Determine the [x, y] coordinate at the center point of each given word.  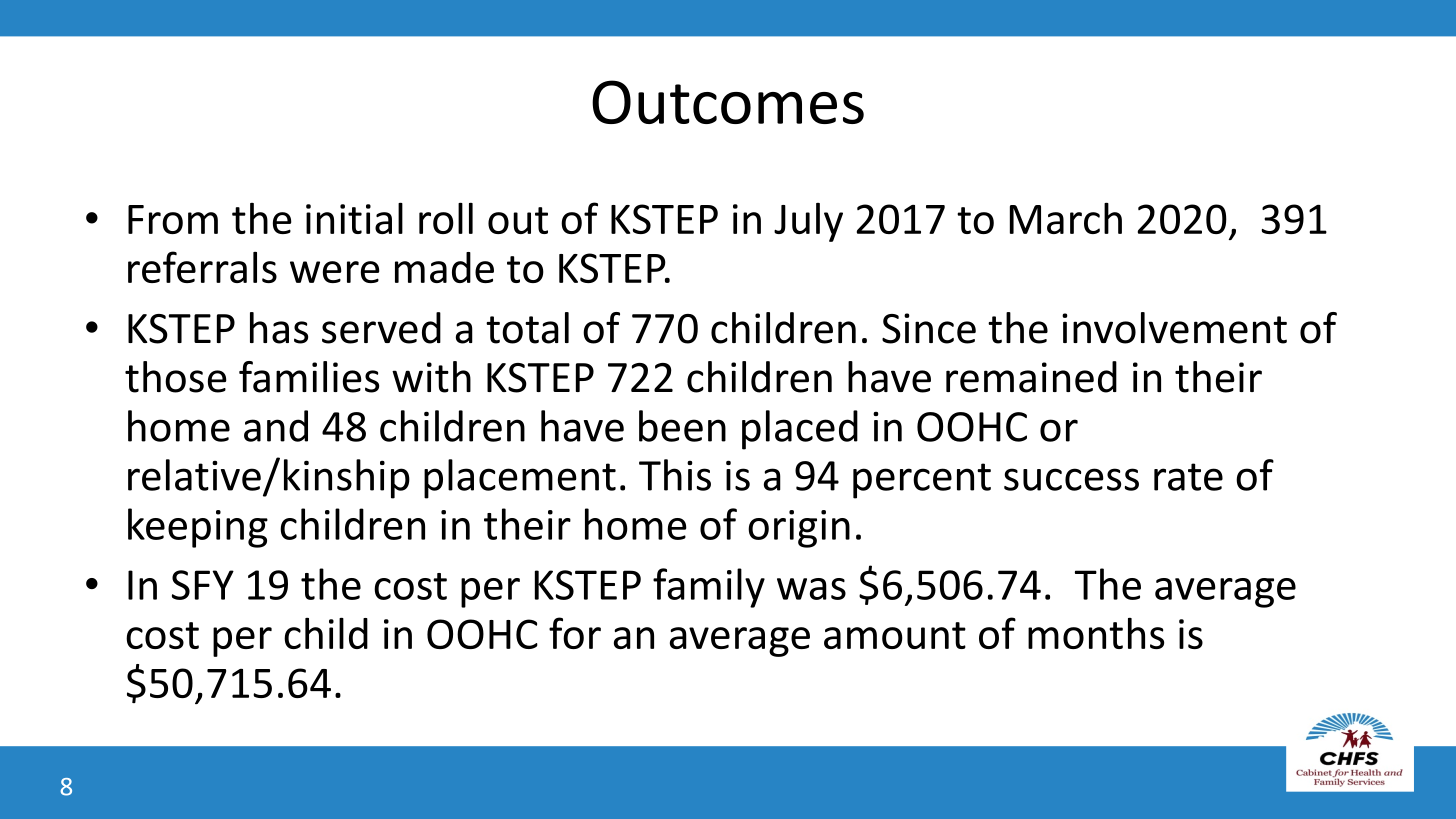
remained [1031, 377]
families [309, 377]
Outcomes [728, 102]
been [682, 426]
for [575, 633]
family [709, 588]
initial [354, 218]
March [1066, 218]
